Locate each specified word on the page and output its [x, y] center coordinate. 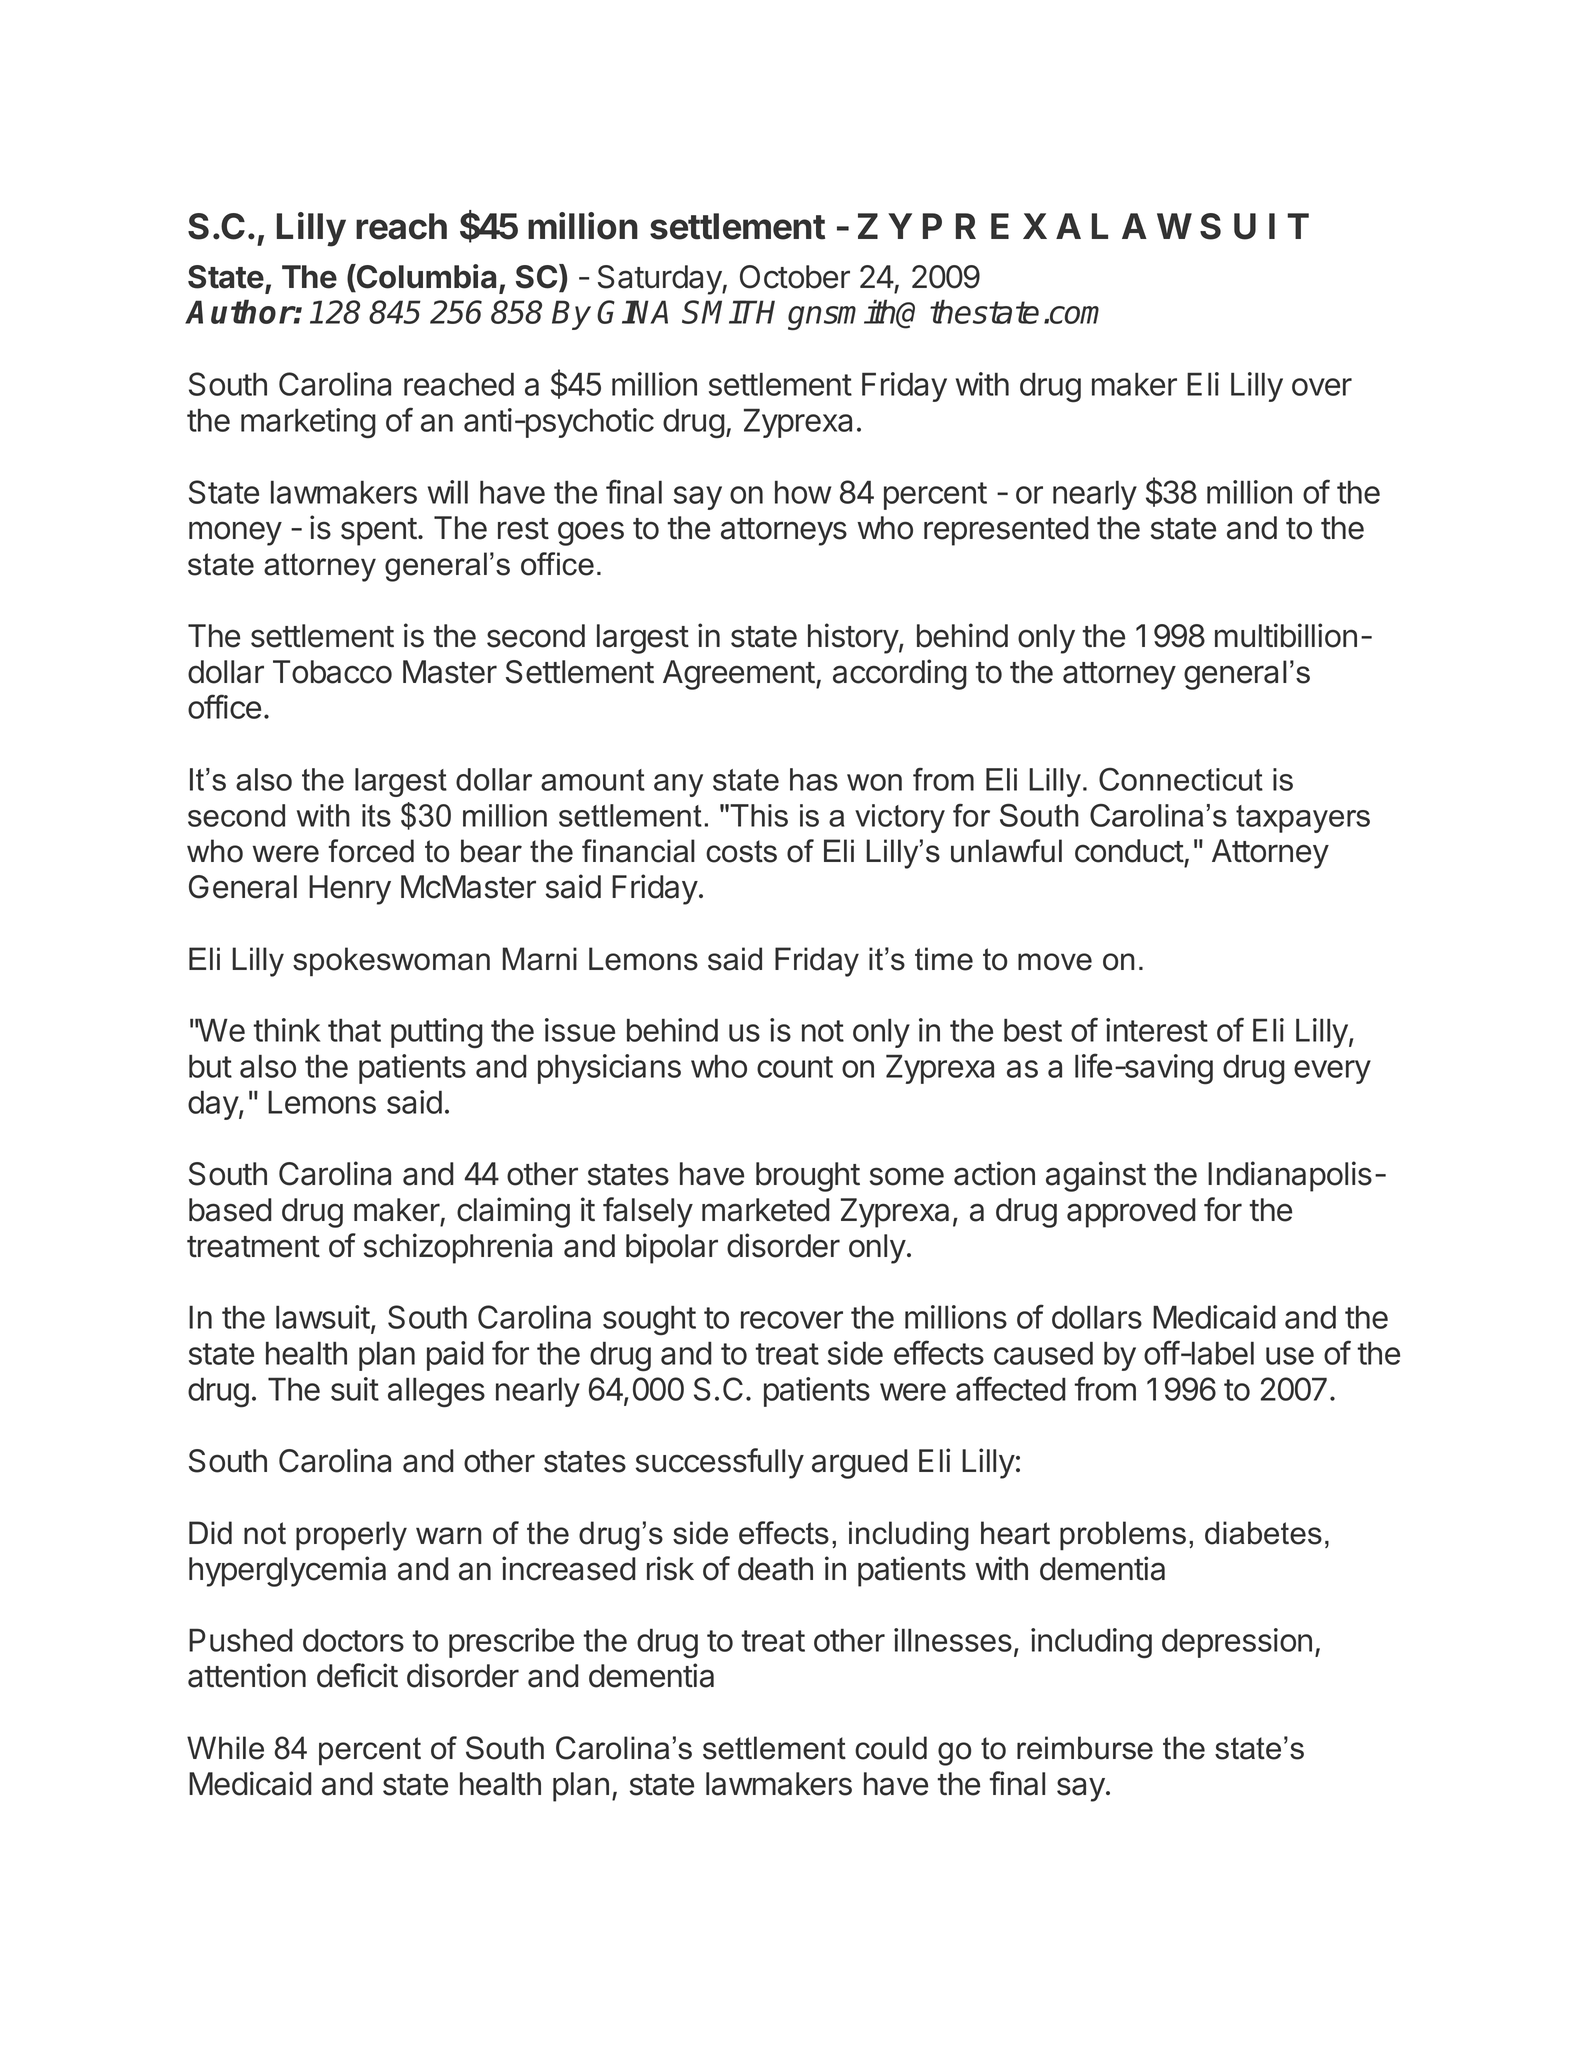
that [354, 1030]
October [795, 277]
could [891, 1748]
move [1055, 962]
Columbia [425, 276]
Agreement [739, 675]
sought [649, 1320]
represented [1006, 531]
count [795, 1067]
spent [379, 532]
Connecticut [1181, 779]
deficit [357, 1675]
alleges [436, 1392]
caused [1043, 1353]
